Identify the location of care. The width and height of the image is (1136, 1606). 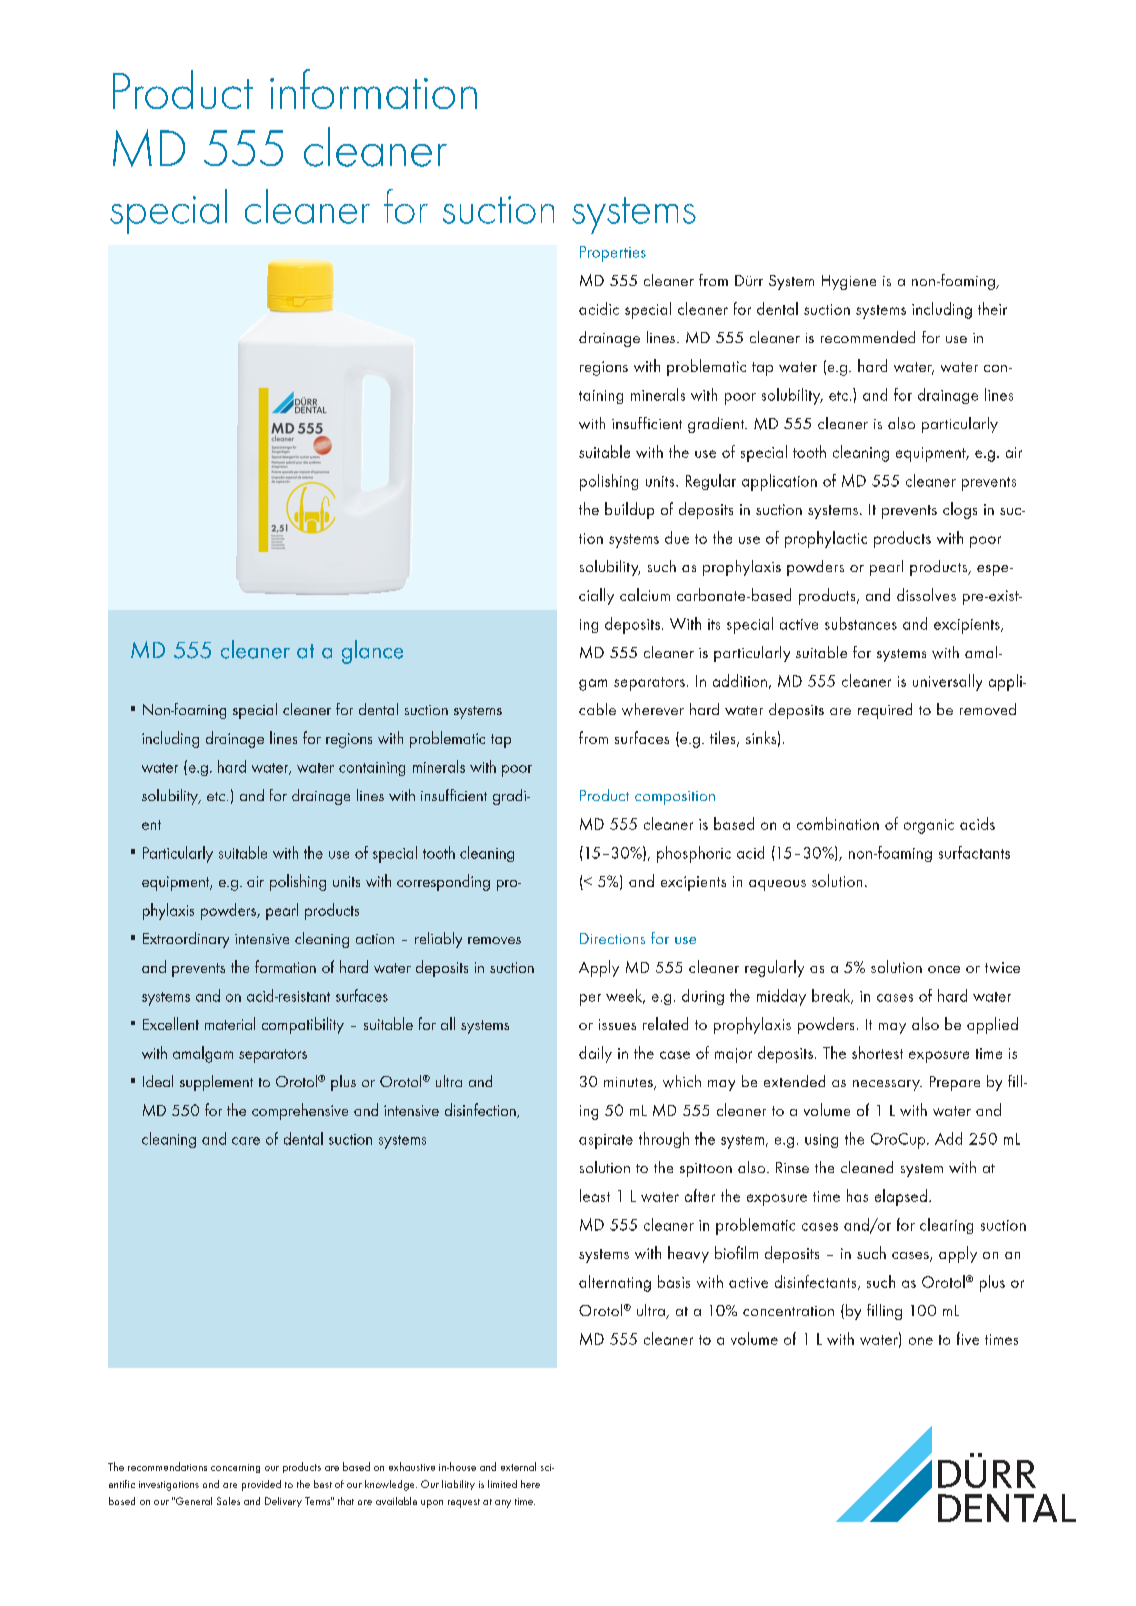
(246, 1141).
